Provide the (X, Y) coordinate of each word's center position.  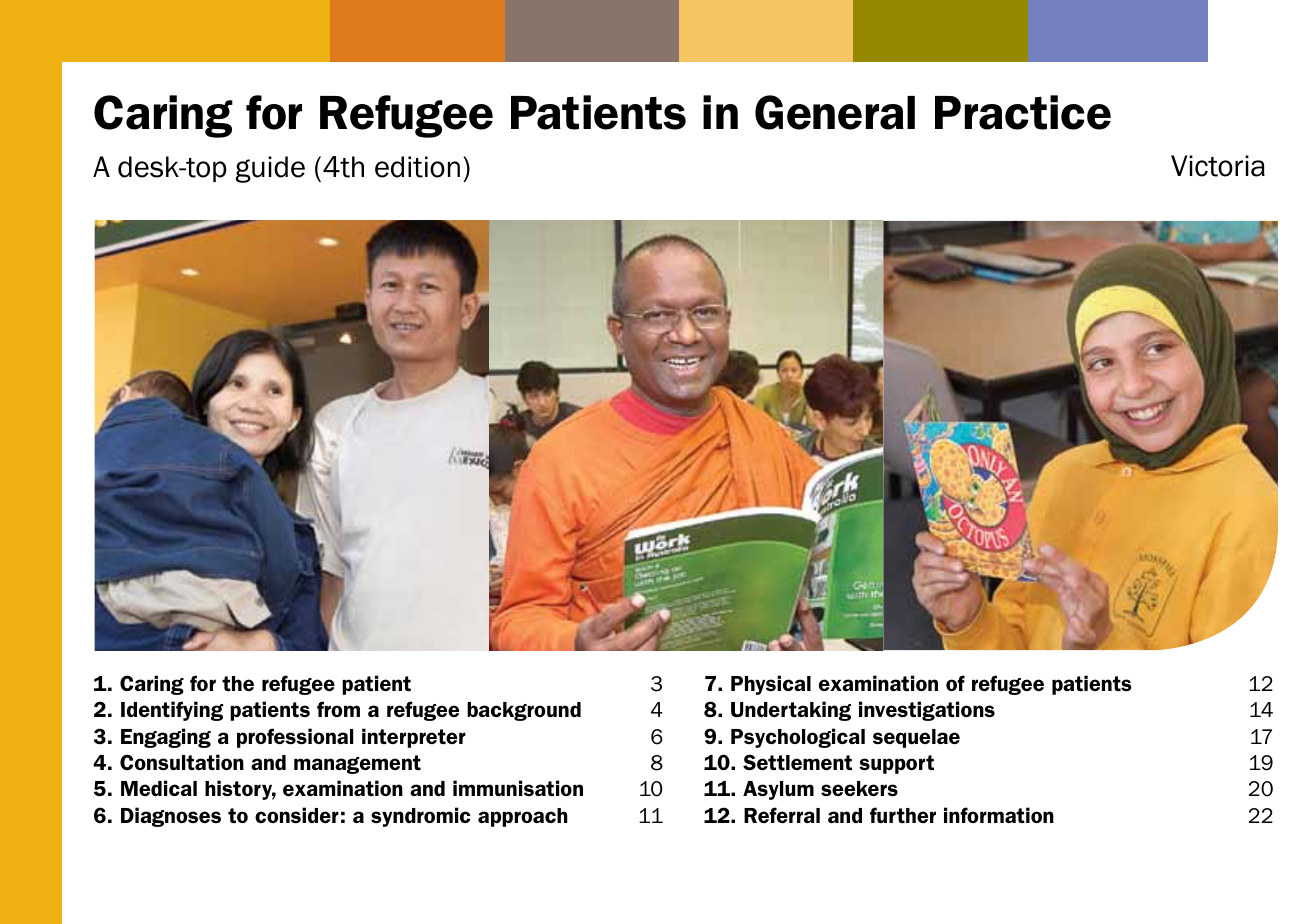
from (338, 709)
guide (270, 169)
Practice (1023, 112)
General (835, 112)
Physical (771, 685)
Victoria (1218, 166)
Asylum (778, 790)
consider (297, 815)
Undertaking (791, 711)
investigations (927, 711)
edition (417, 167)
